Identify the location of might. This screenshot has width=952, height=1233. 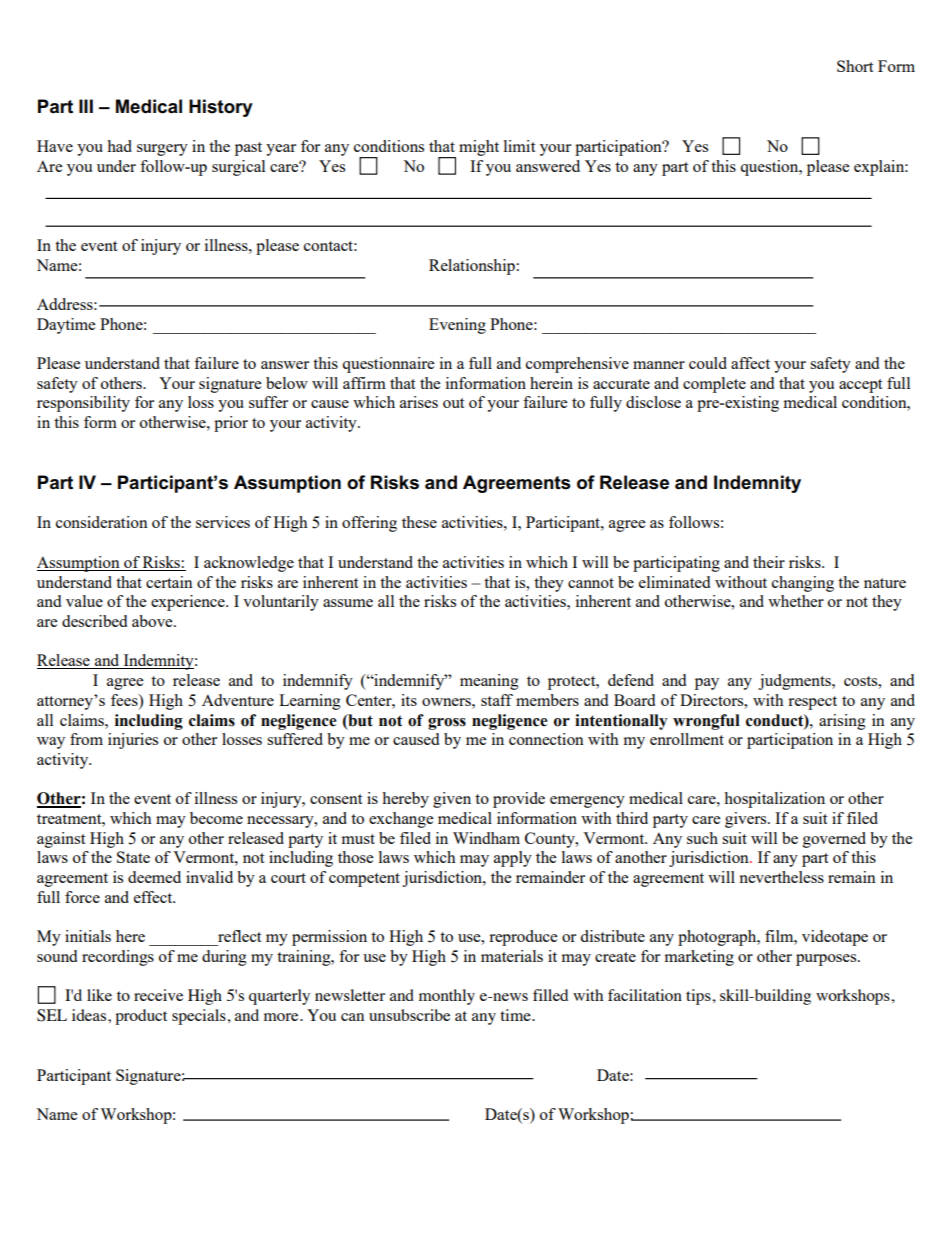
(479, 148).
